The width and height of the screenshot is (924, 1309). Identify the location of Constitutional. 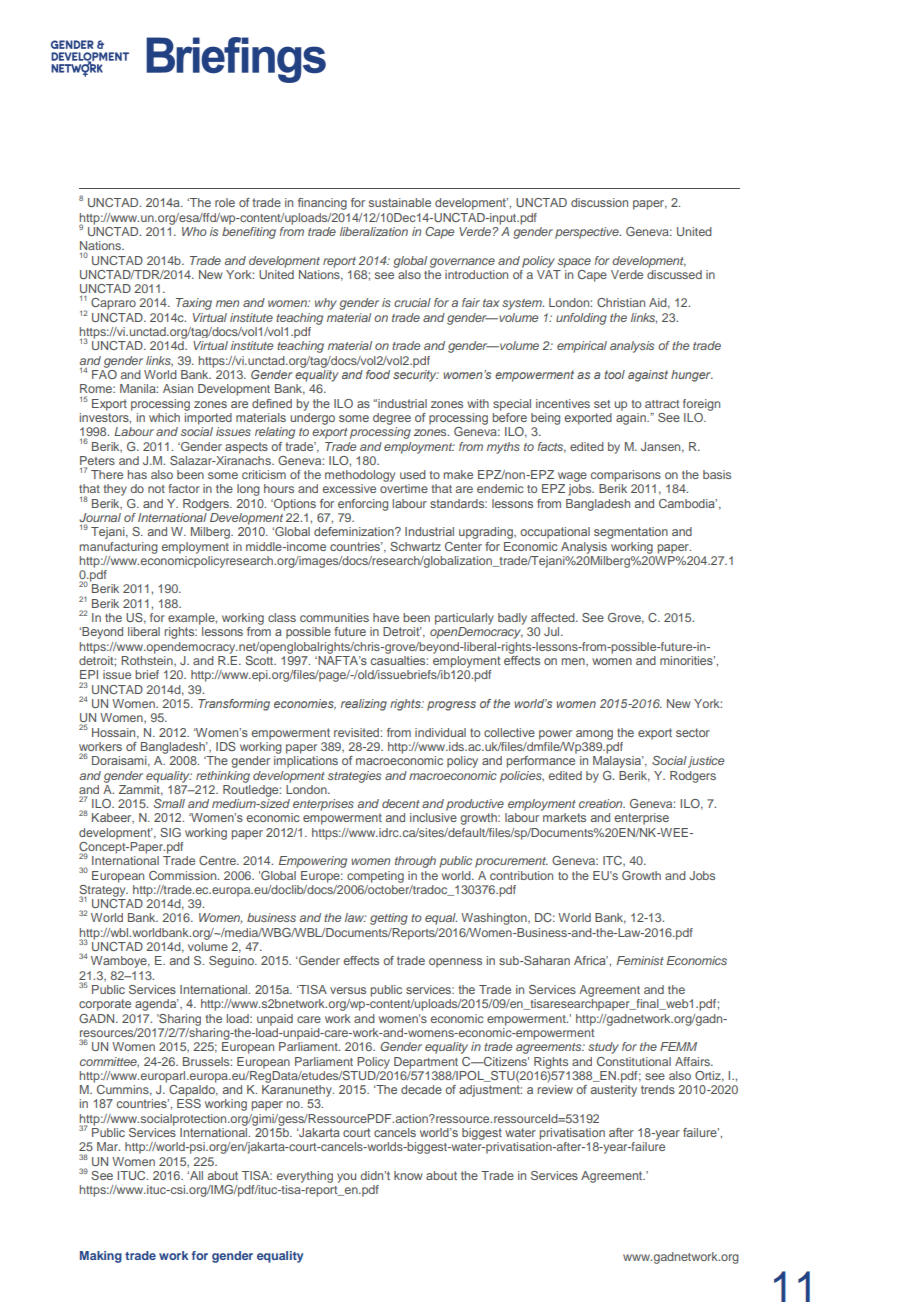
(634, 1061).
